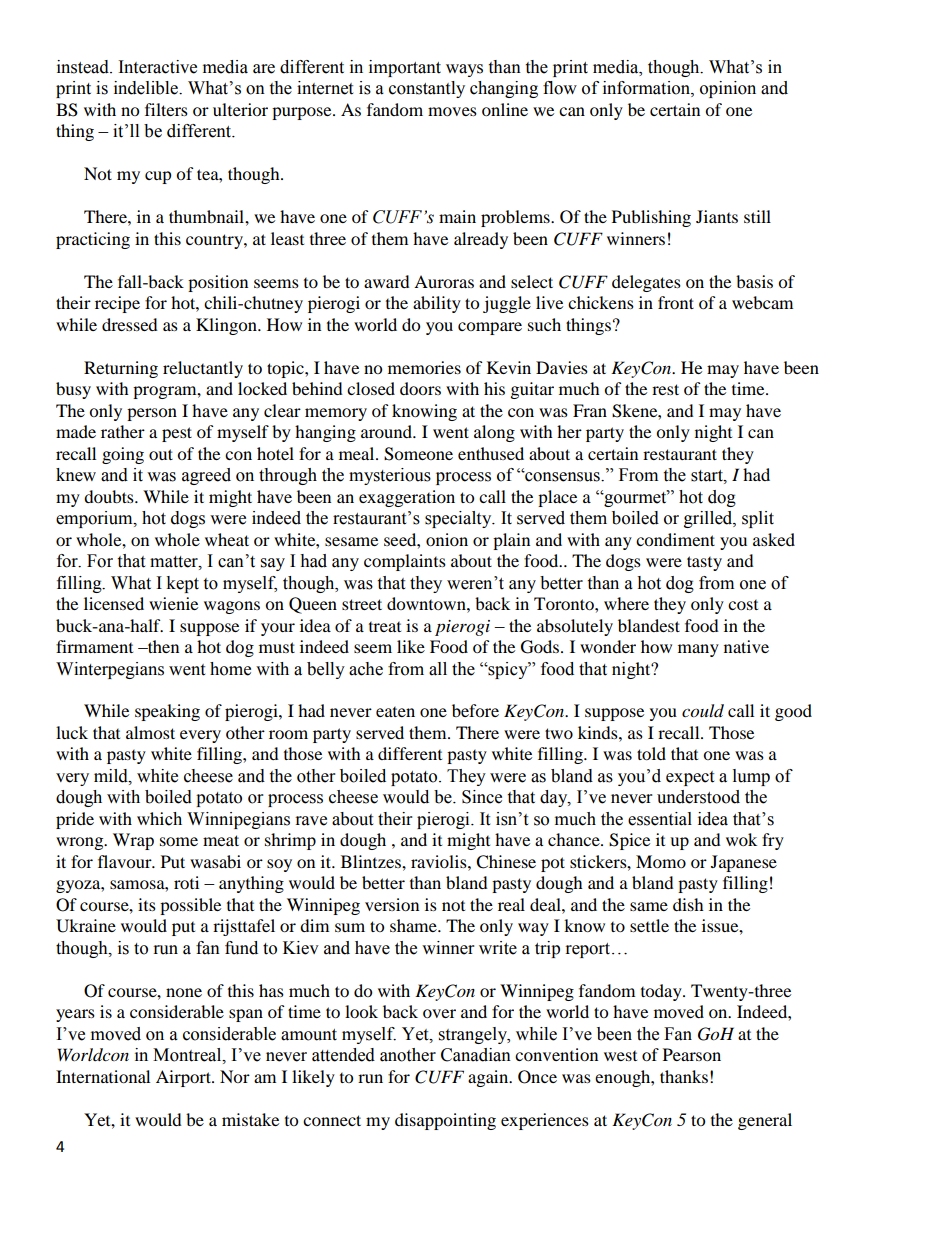 This screenshot has width=952, height=1233. Describe the element at coordinates (728, 89) in the screenshot. I see `opinion` at that location.
